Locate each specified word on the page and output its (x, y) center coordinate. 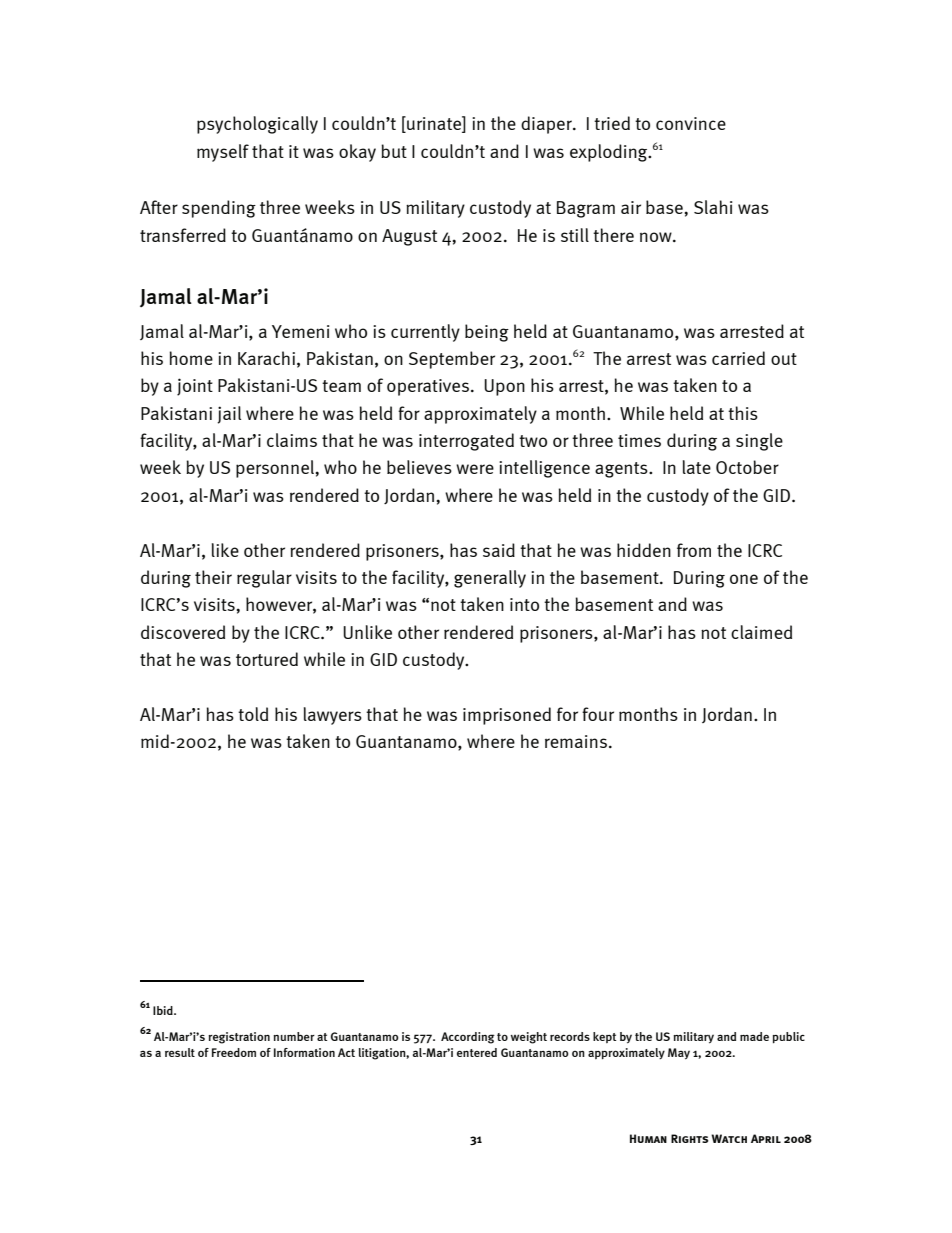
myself (223, 153)
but (394, 151)
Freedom (234, 1052)
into (524, 604)
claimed (761, 632)
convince (691, 123)
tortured (267, 659)
